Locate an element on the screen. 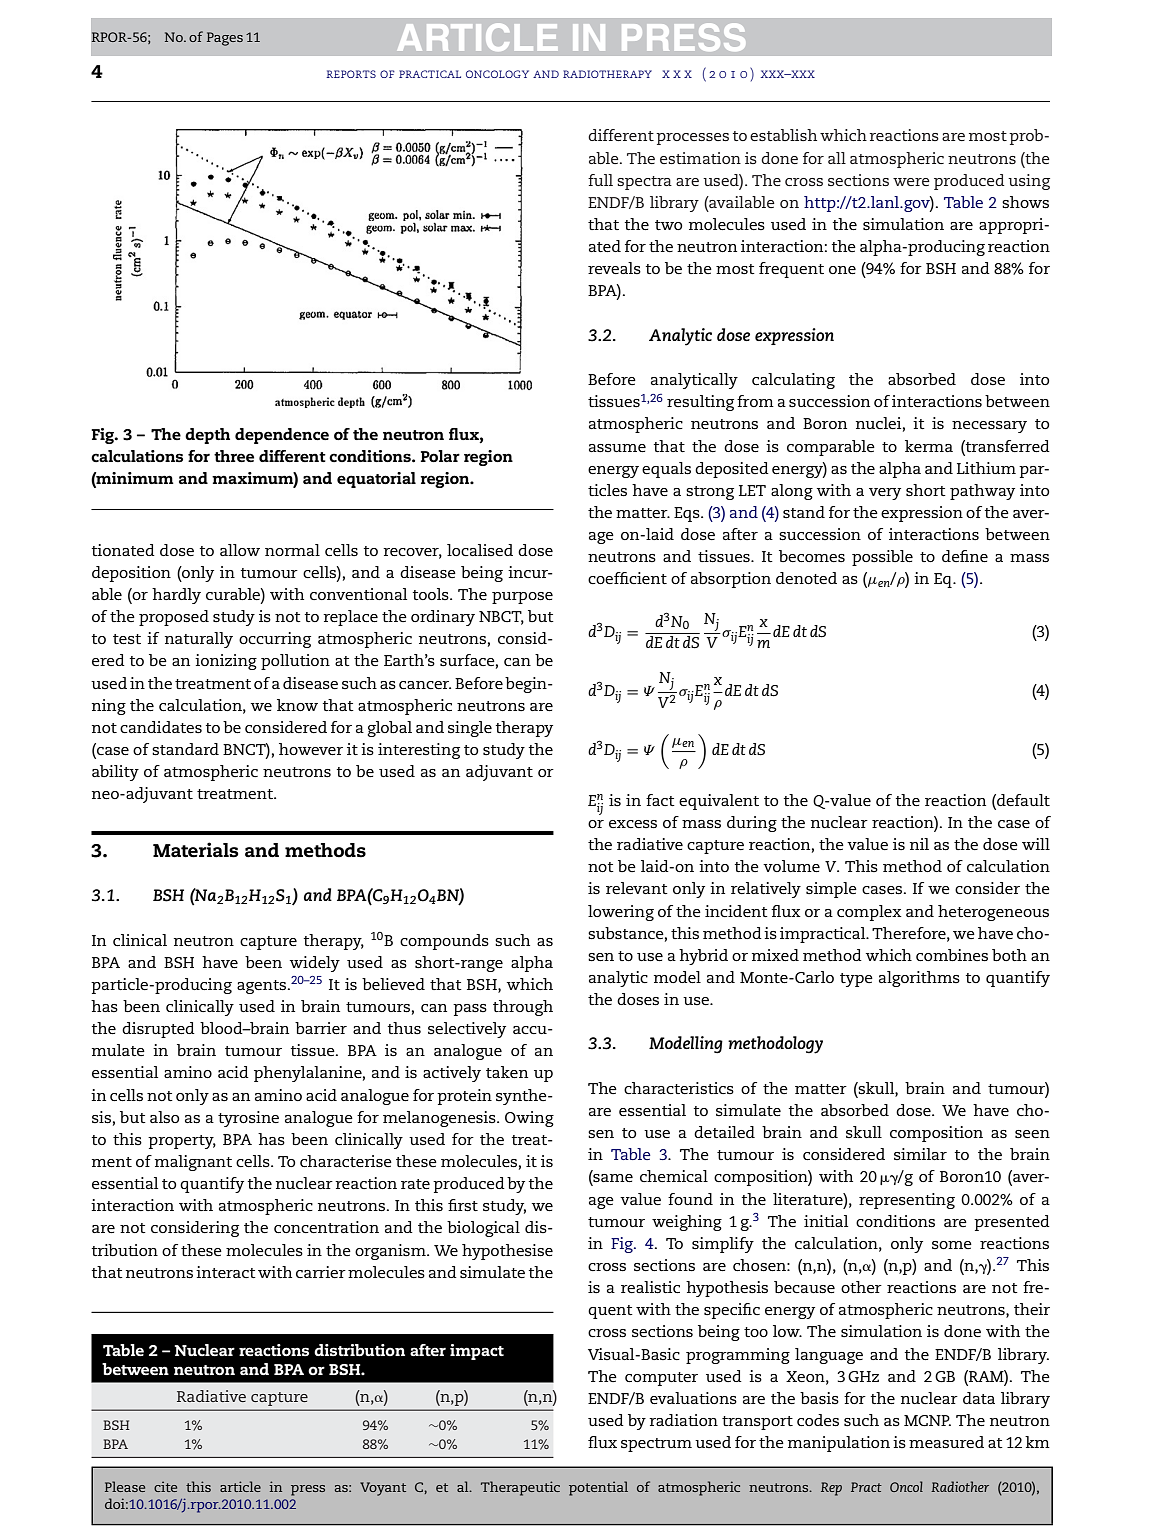 This screenshot has width=1150, height=1534. cite is located at coordinates (165, 1486).
